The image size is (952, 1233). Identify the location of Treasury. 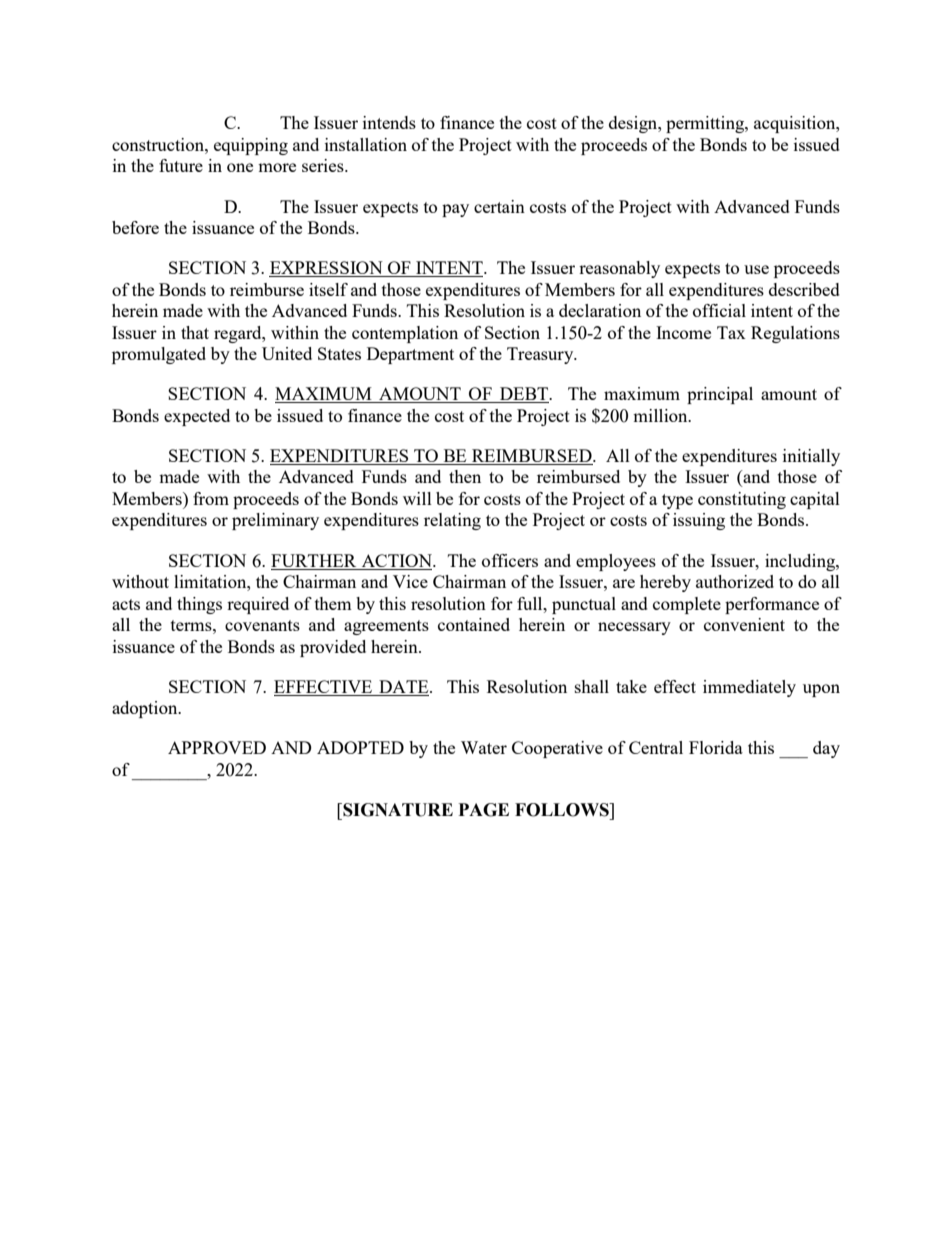
(541, 355).
